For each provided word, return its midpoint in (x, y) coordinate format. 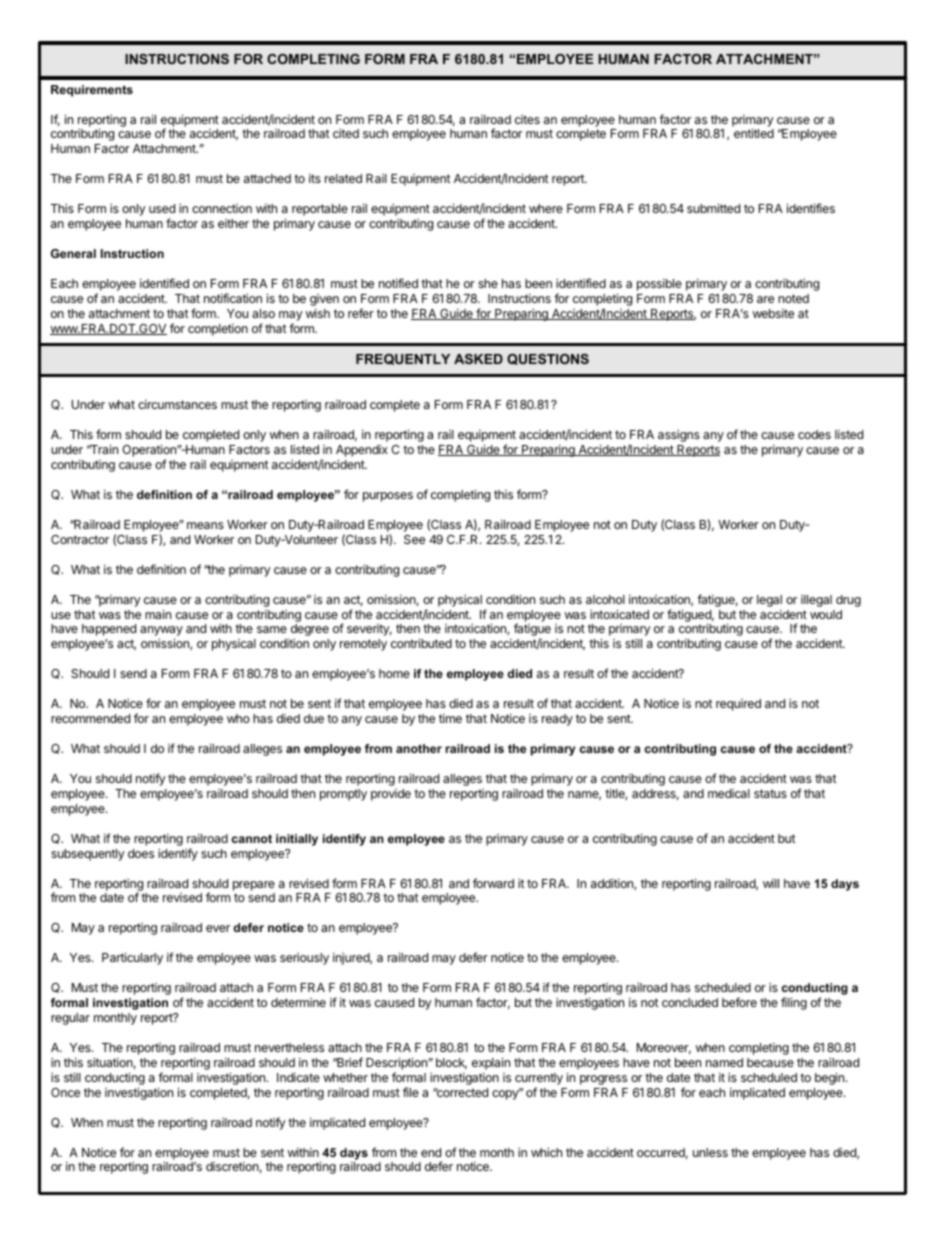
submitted (713, 208)
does (141, 853)
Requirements (92, 91)
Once (65, 1092)
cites (527, 119)
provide (391, 795)
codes (814, 434)
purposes (388, 497)
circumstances (177, 404)
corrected (462, 1092)
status (770, 793)
